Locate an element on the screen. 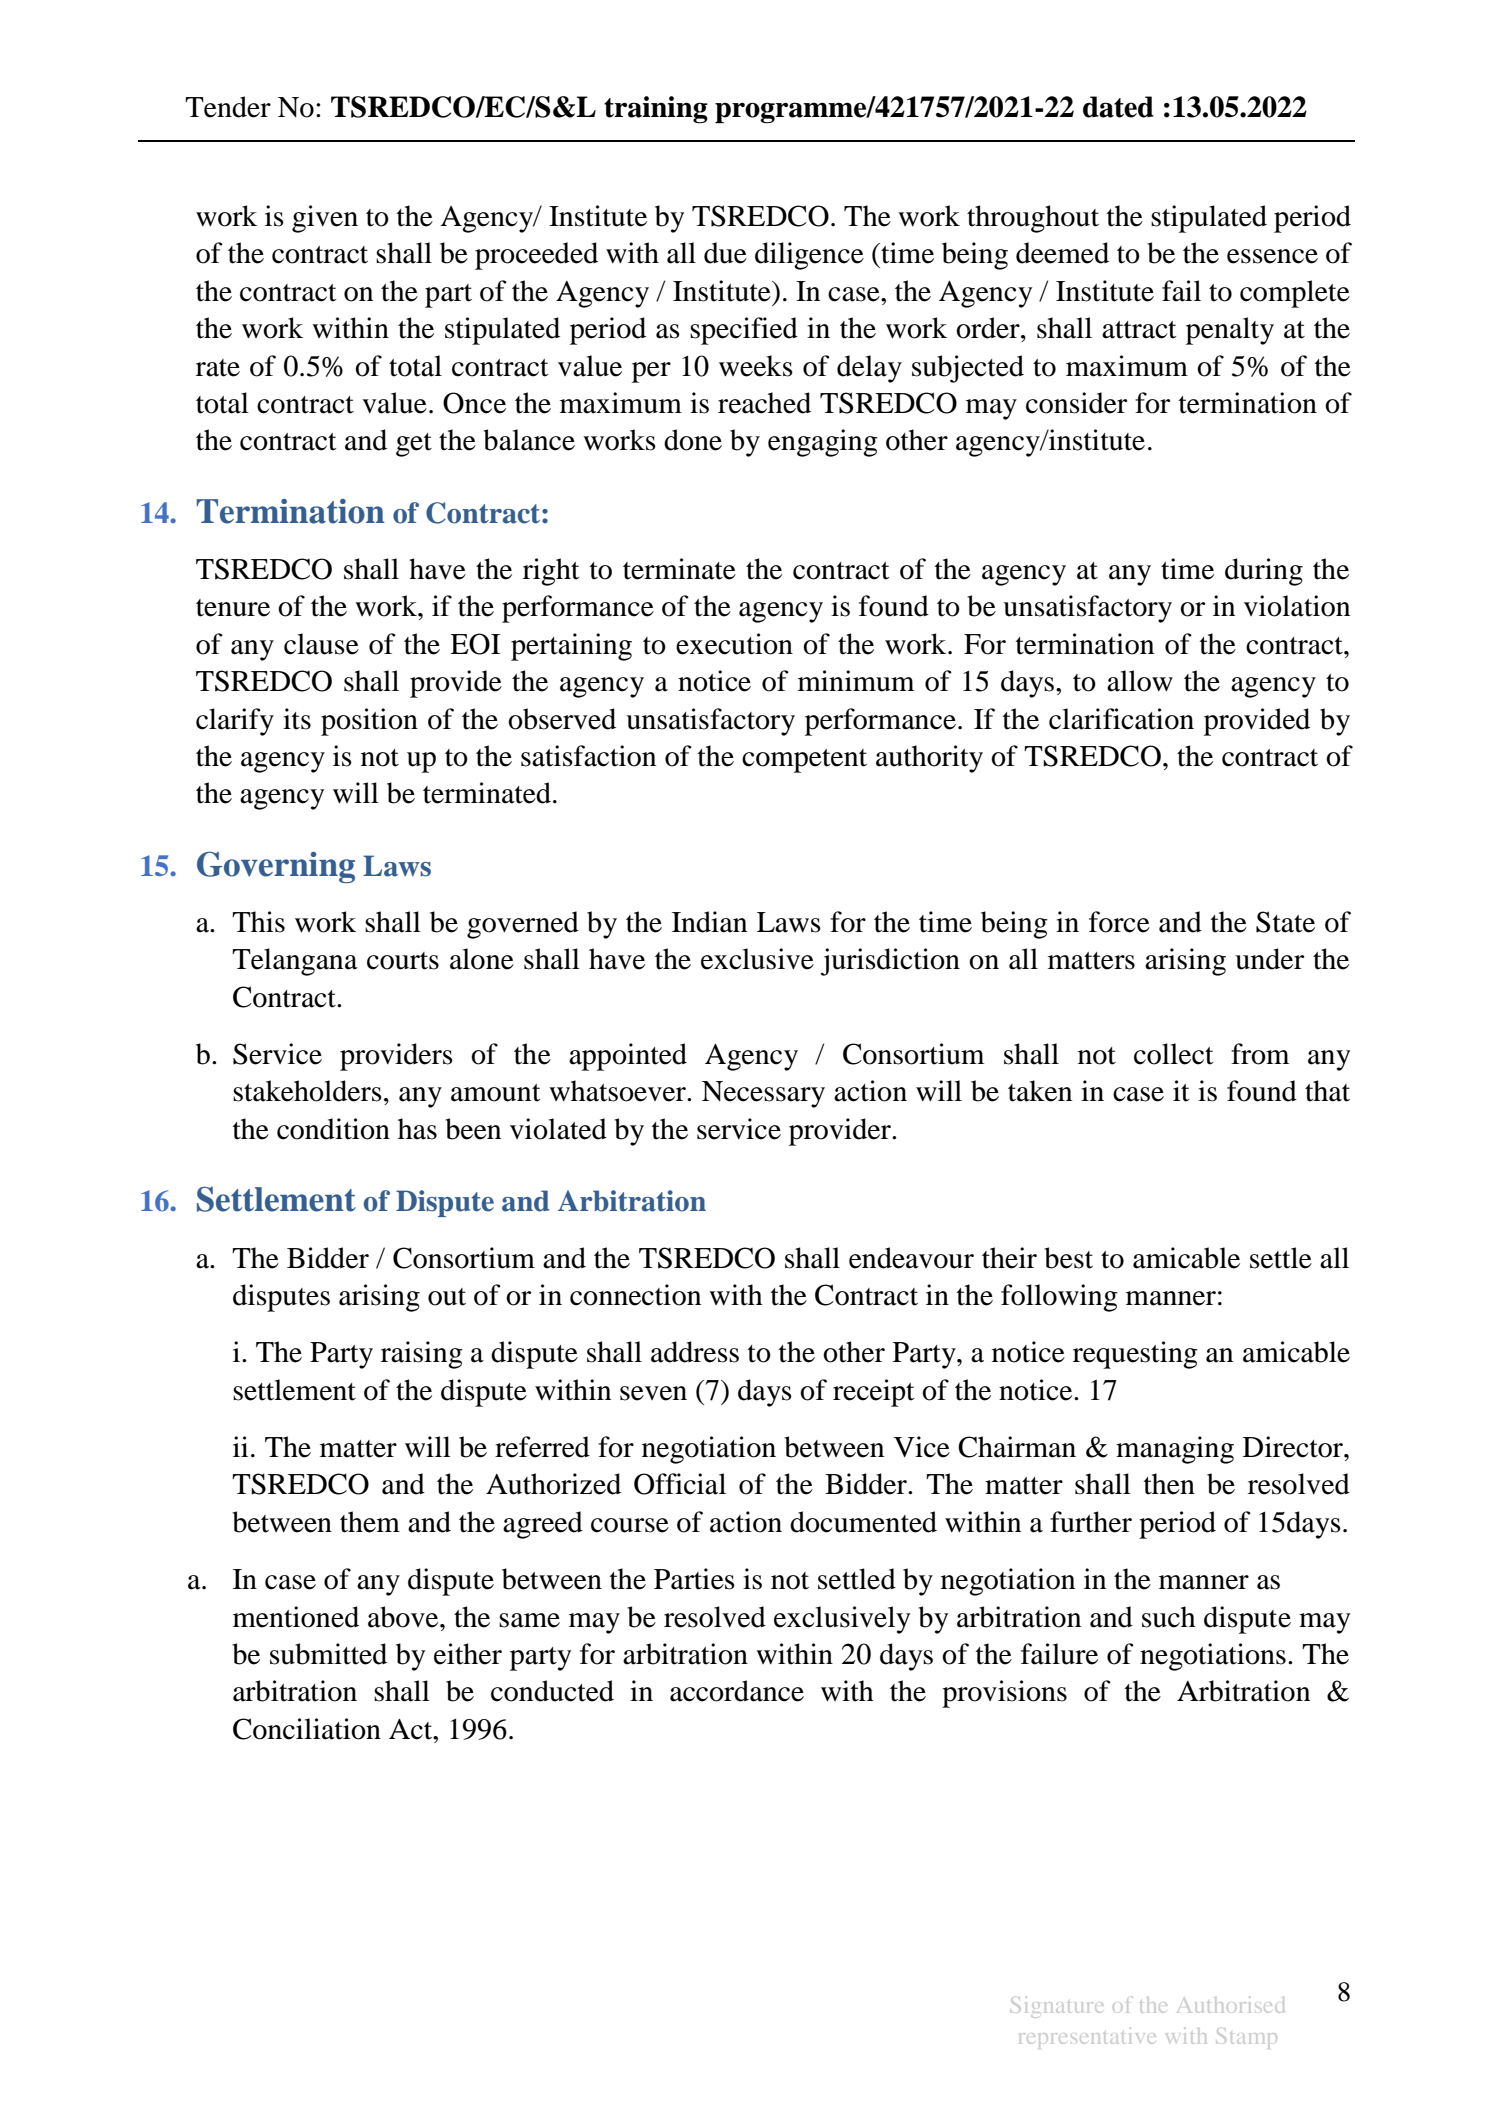 The width and height of the screenshot is (1493, 2111). best is located at coordinates (1068, 1258).
